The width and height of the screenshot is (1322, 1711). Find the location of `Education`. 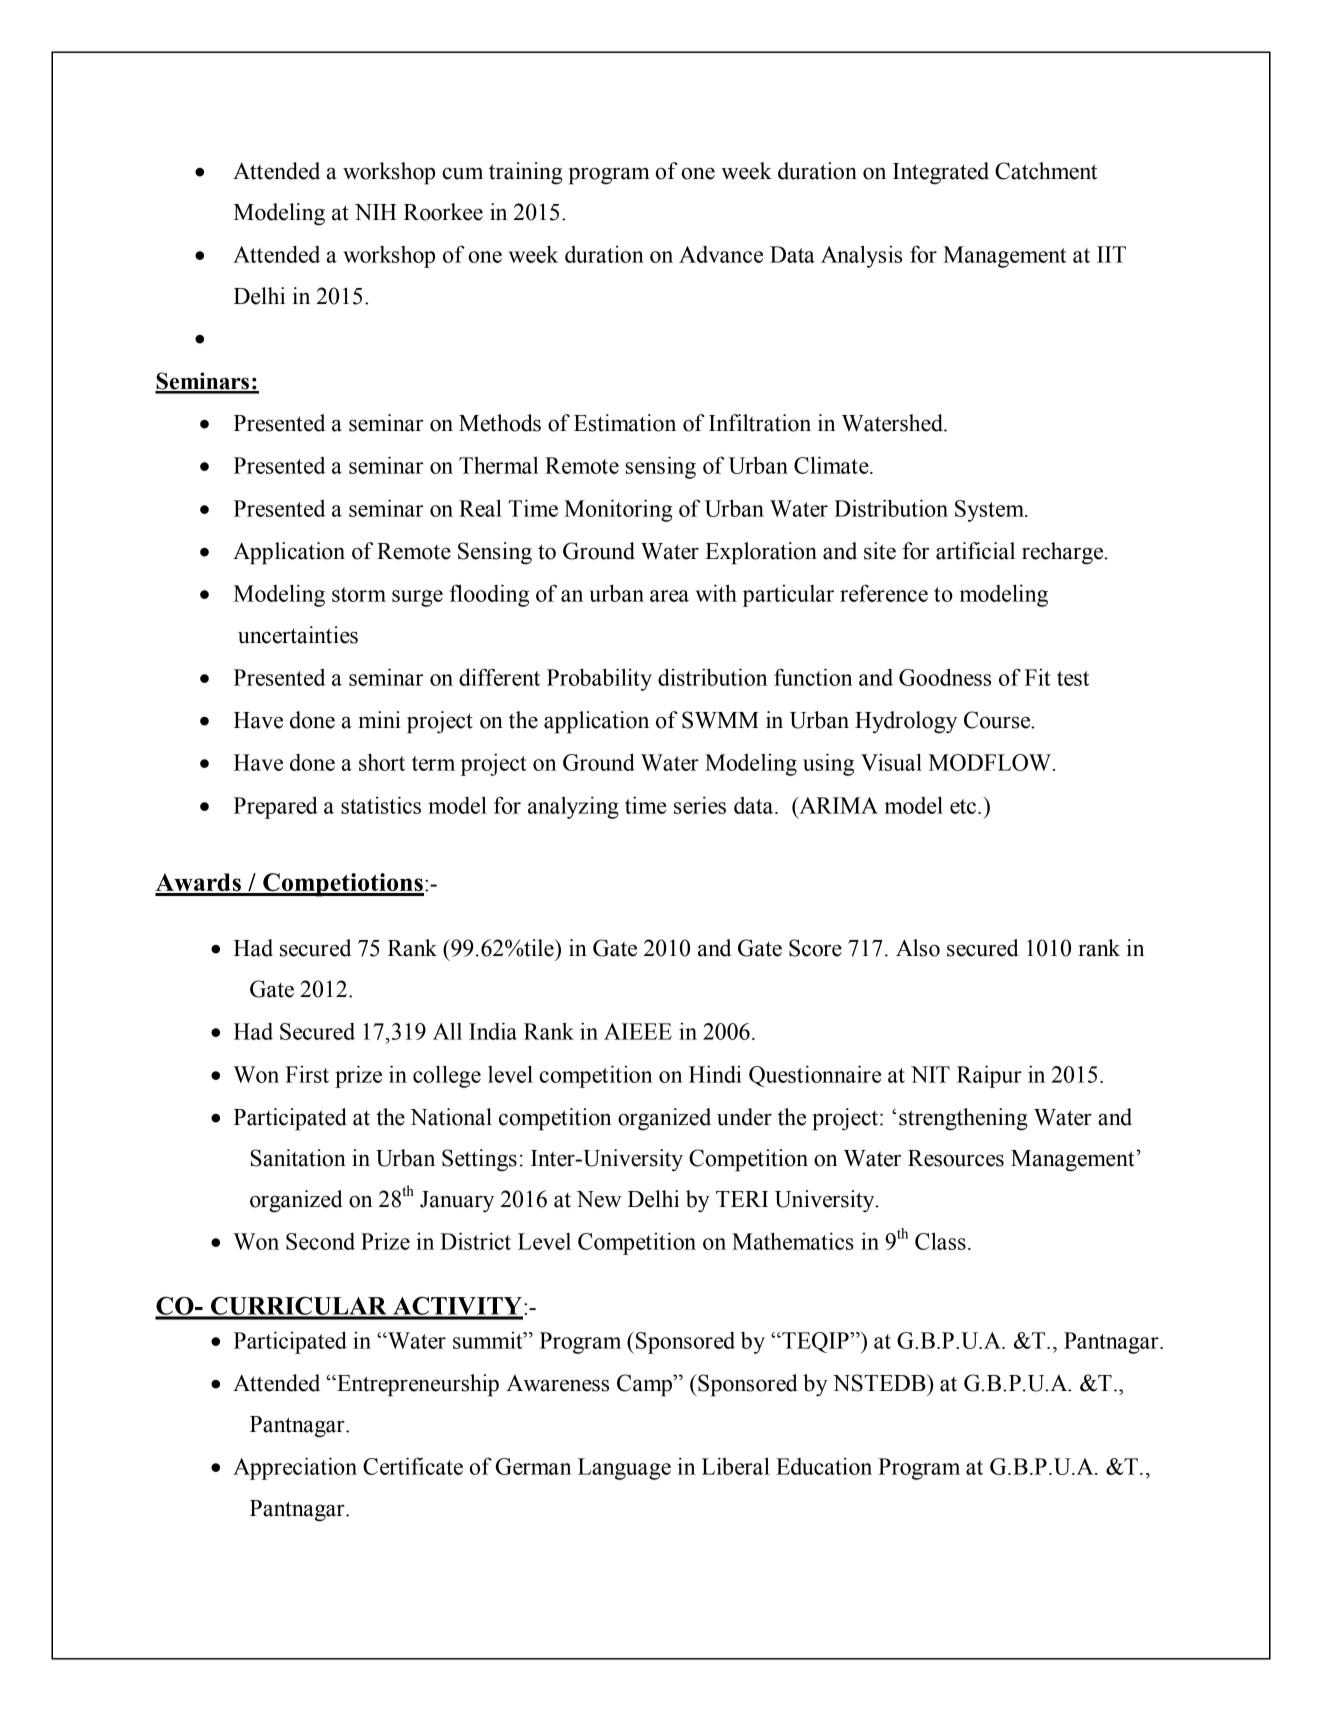

Education is located at coordinates (824, 1466).
